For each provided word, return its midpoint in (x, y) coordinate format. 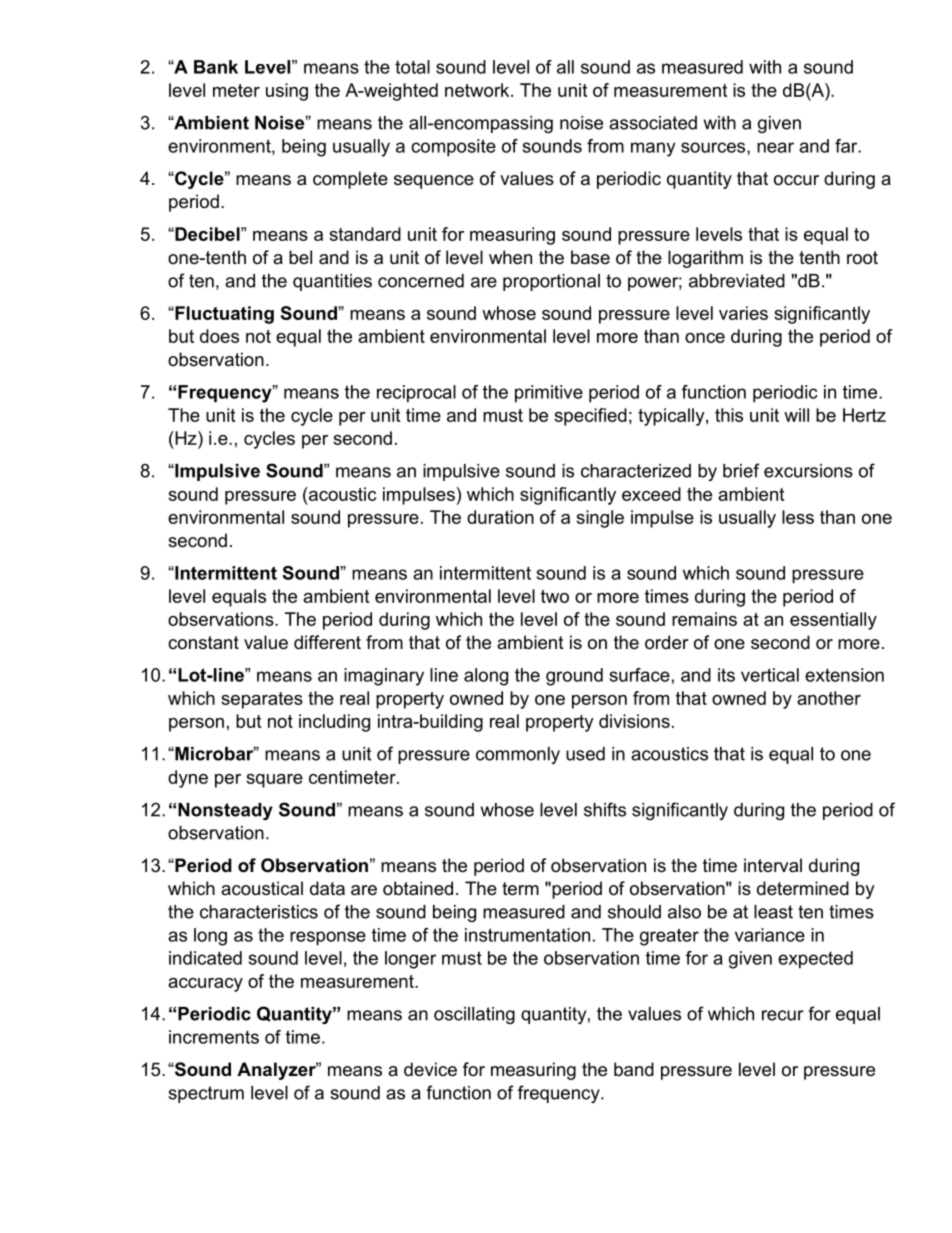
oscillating (474, 1015)
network (478, 90)
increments (214, 1037)
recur (783, 1015)
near (775, 147)
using (287, 92)
